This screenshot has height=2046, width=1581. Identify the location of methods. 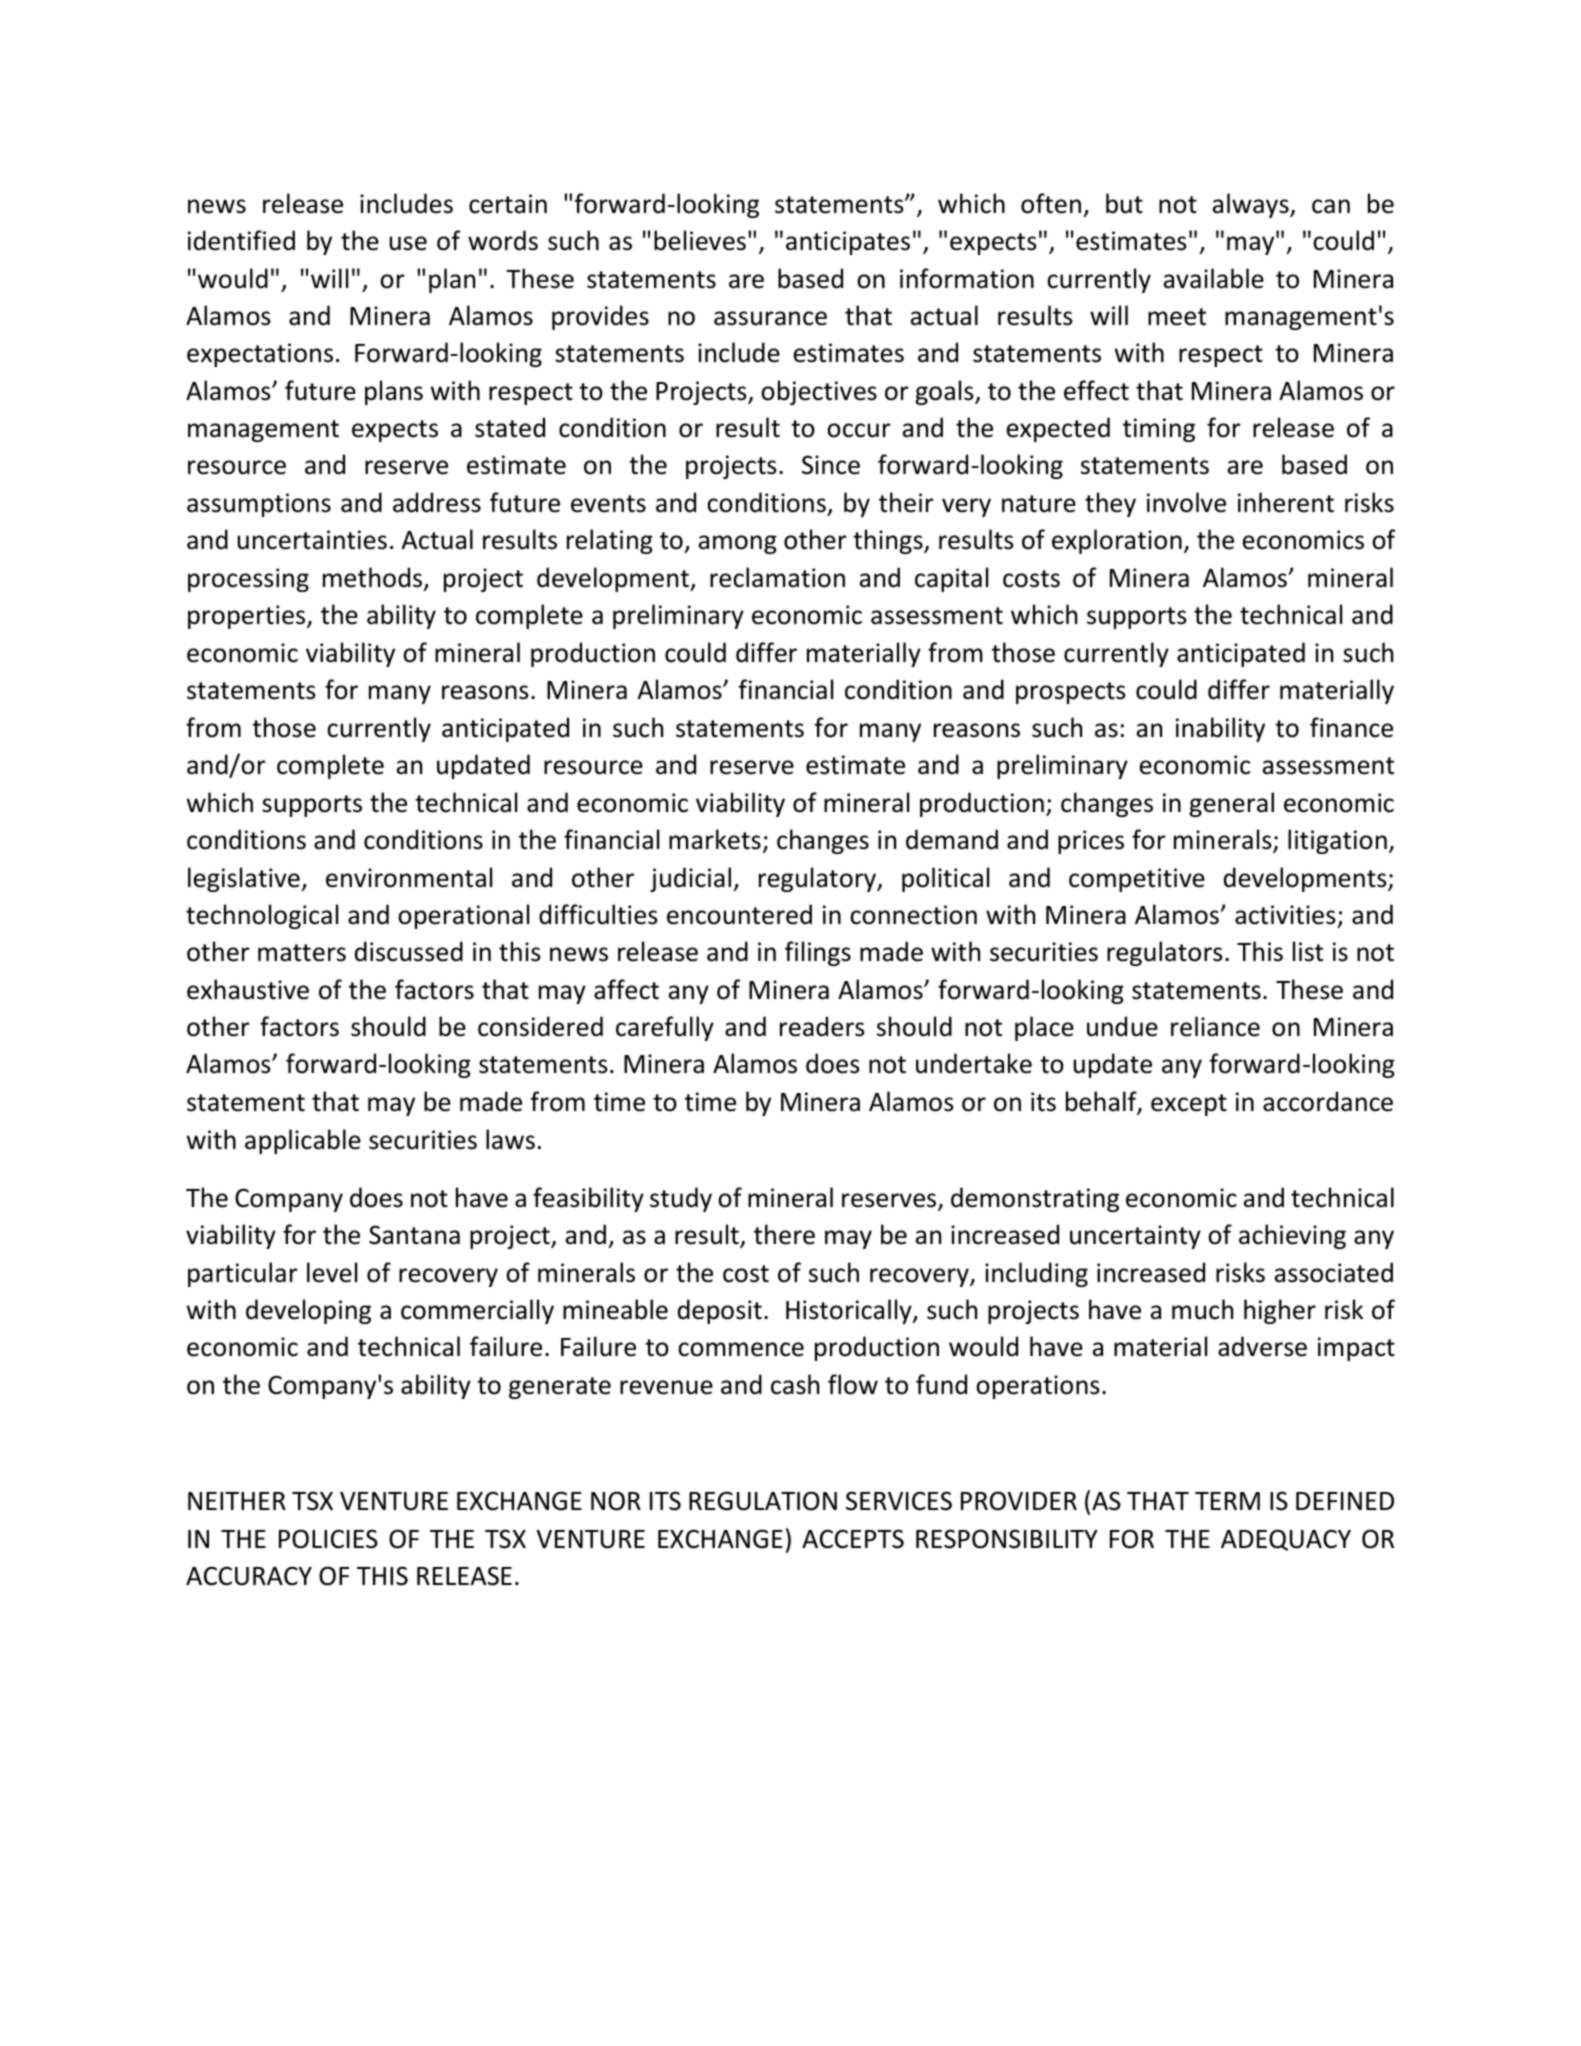
(374, 578).
